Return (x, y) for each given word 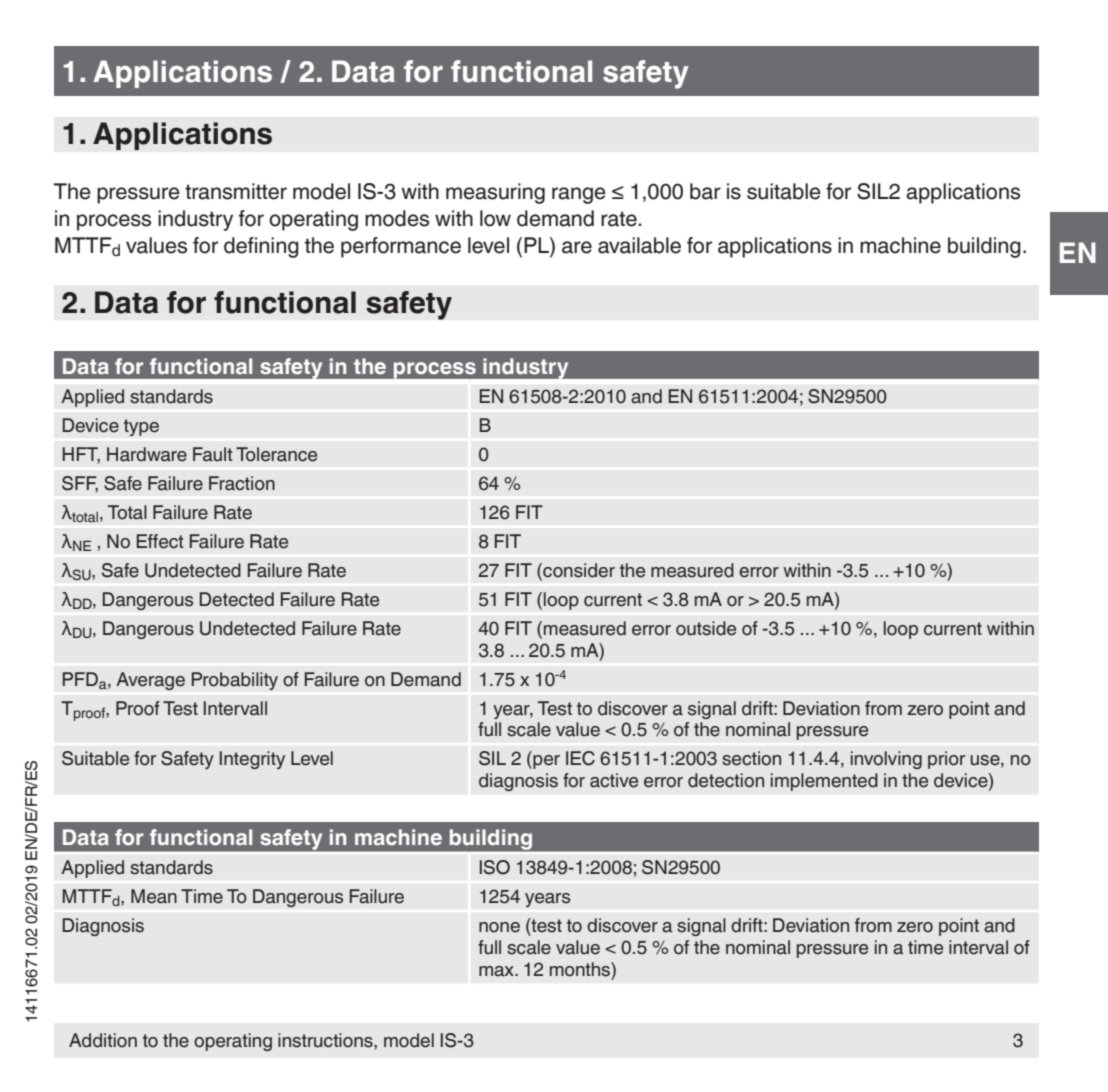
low (495, 218)
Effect (160, 541)
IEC (580, 758)
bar (705, 191)
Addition (103, 1040)
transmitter (236, 191)
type (141, 427)
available (639, 245)
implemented (824, 782)
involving (886, 760)
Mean (154, 896)
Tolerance (276, 454)
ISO (495, 867)
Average (150, 681)
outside (706, 628)
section (751, 758)
